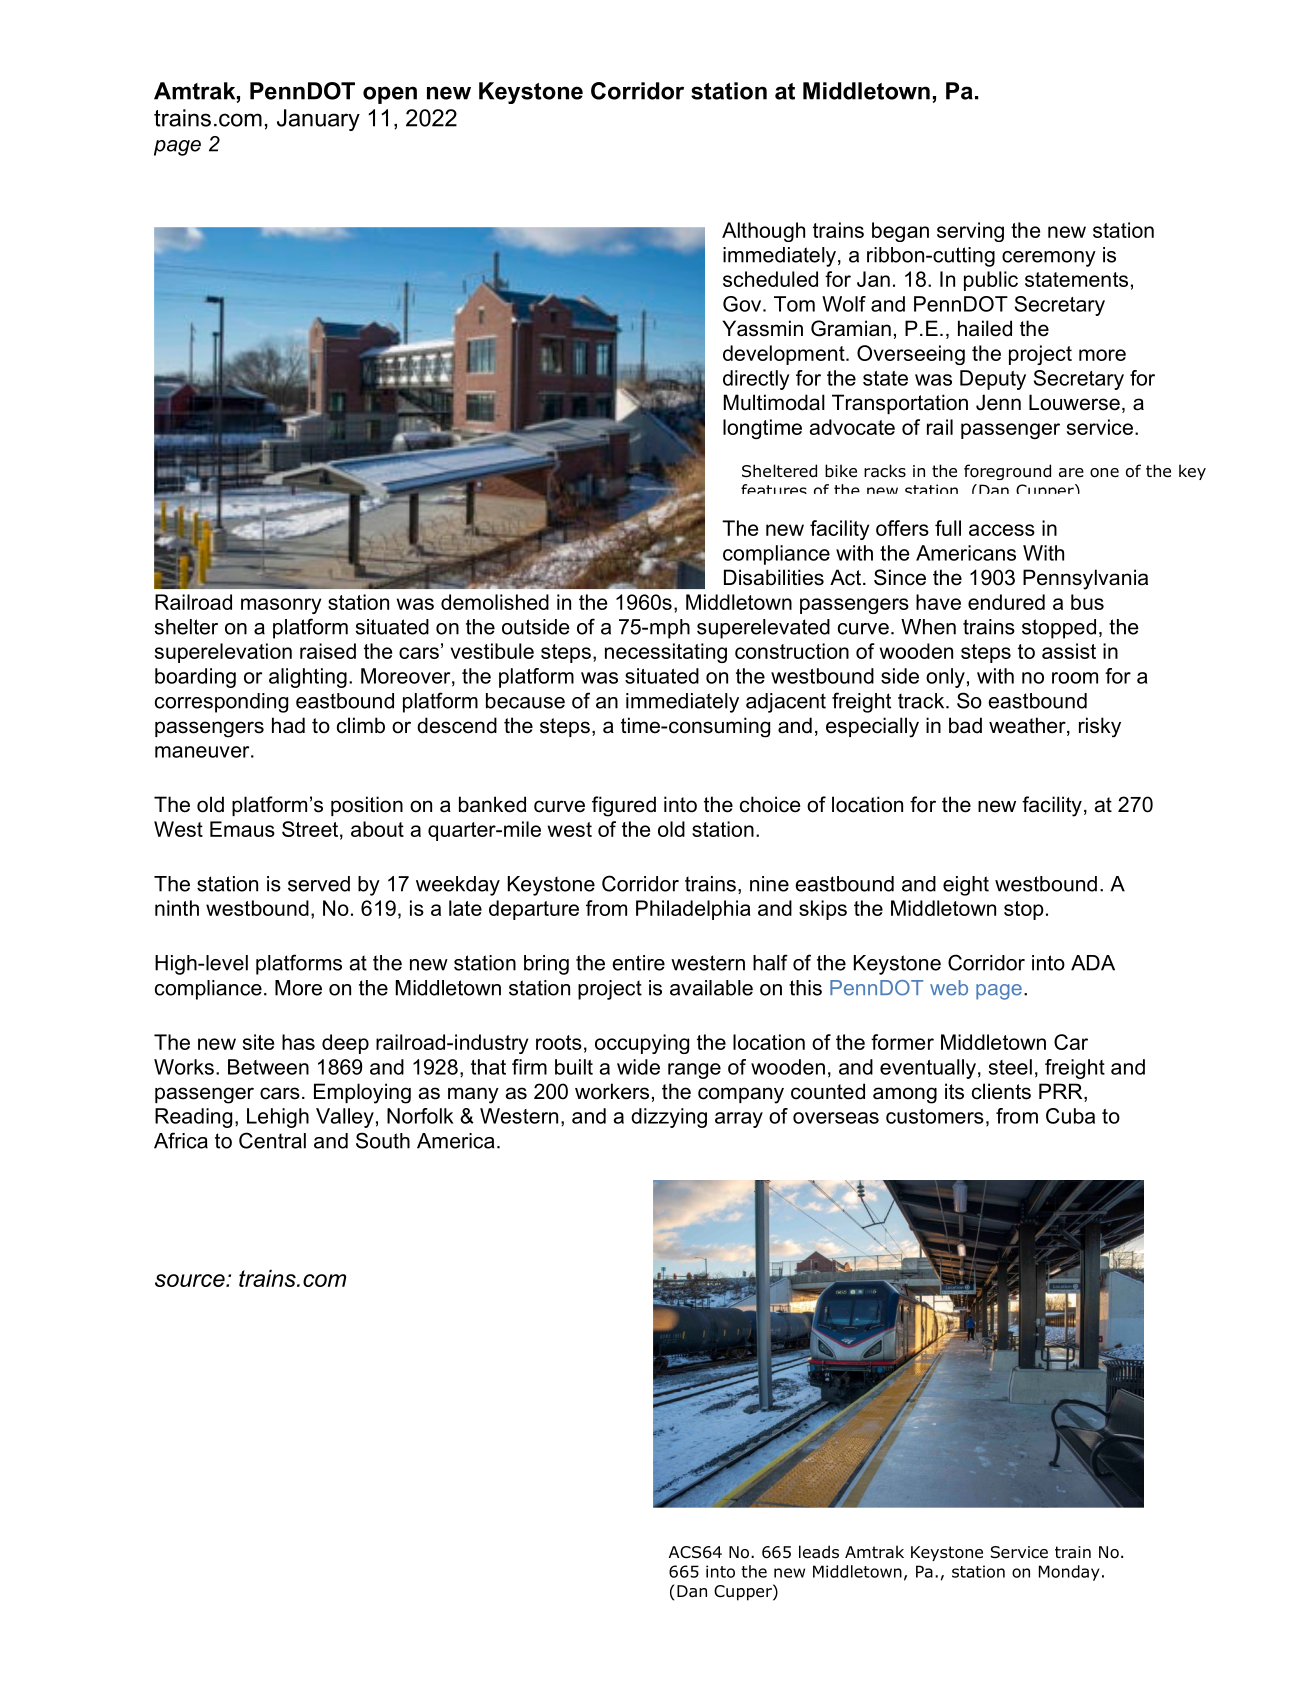 This screenshot has height=1696, width=1310. I want to click on figured, so click(624, 806).
